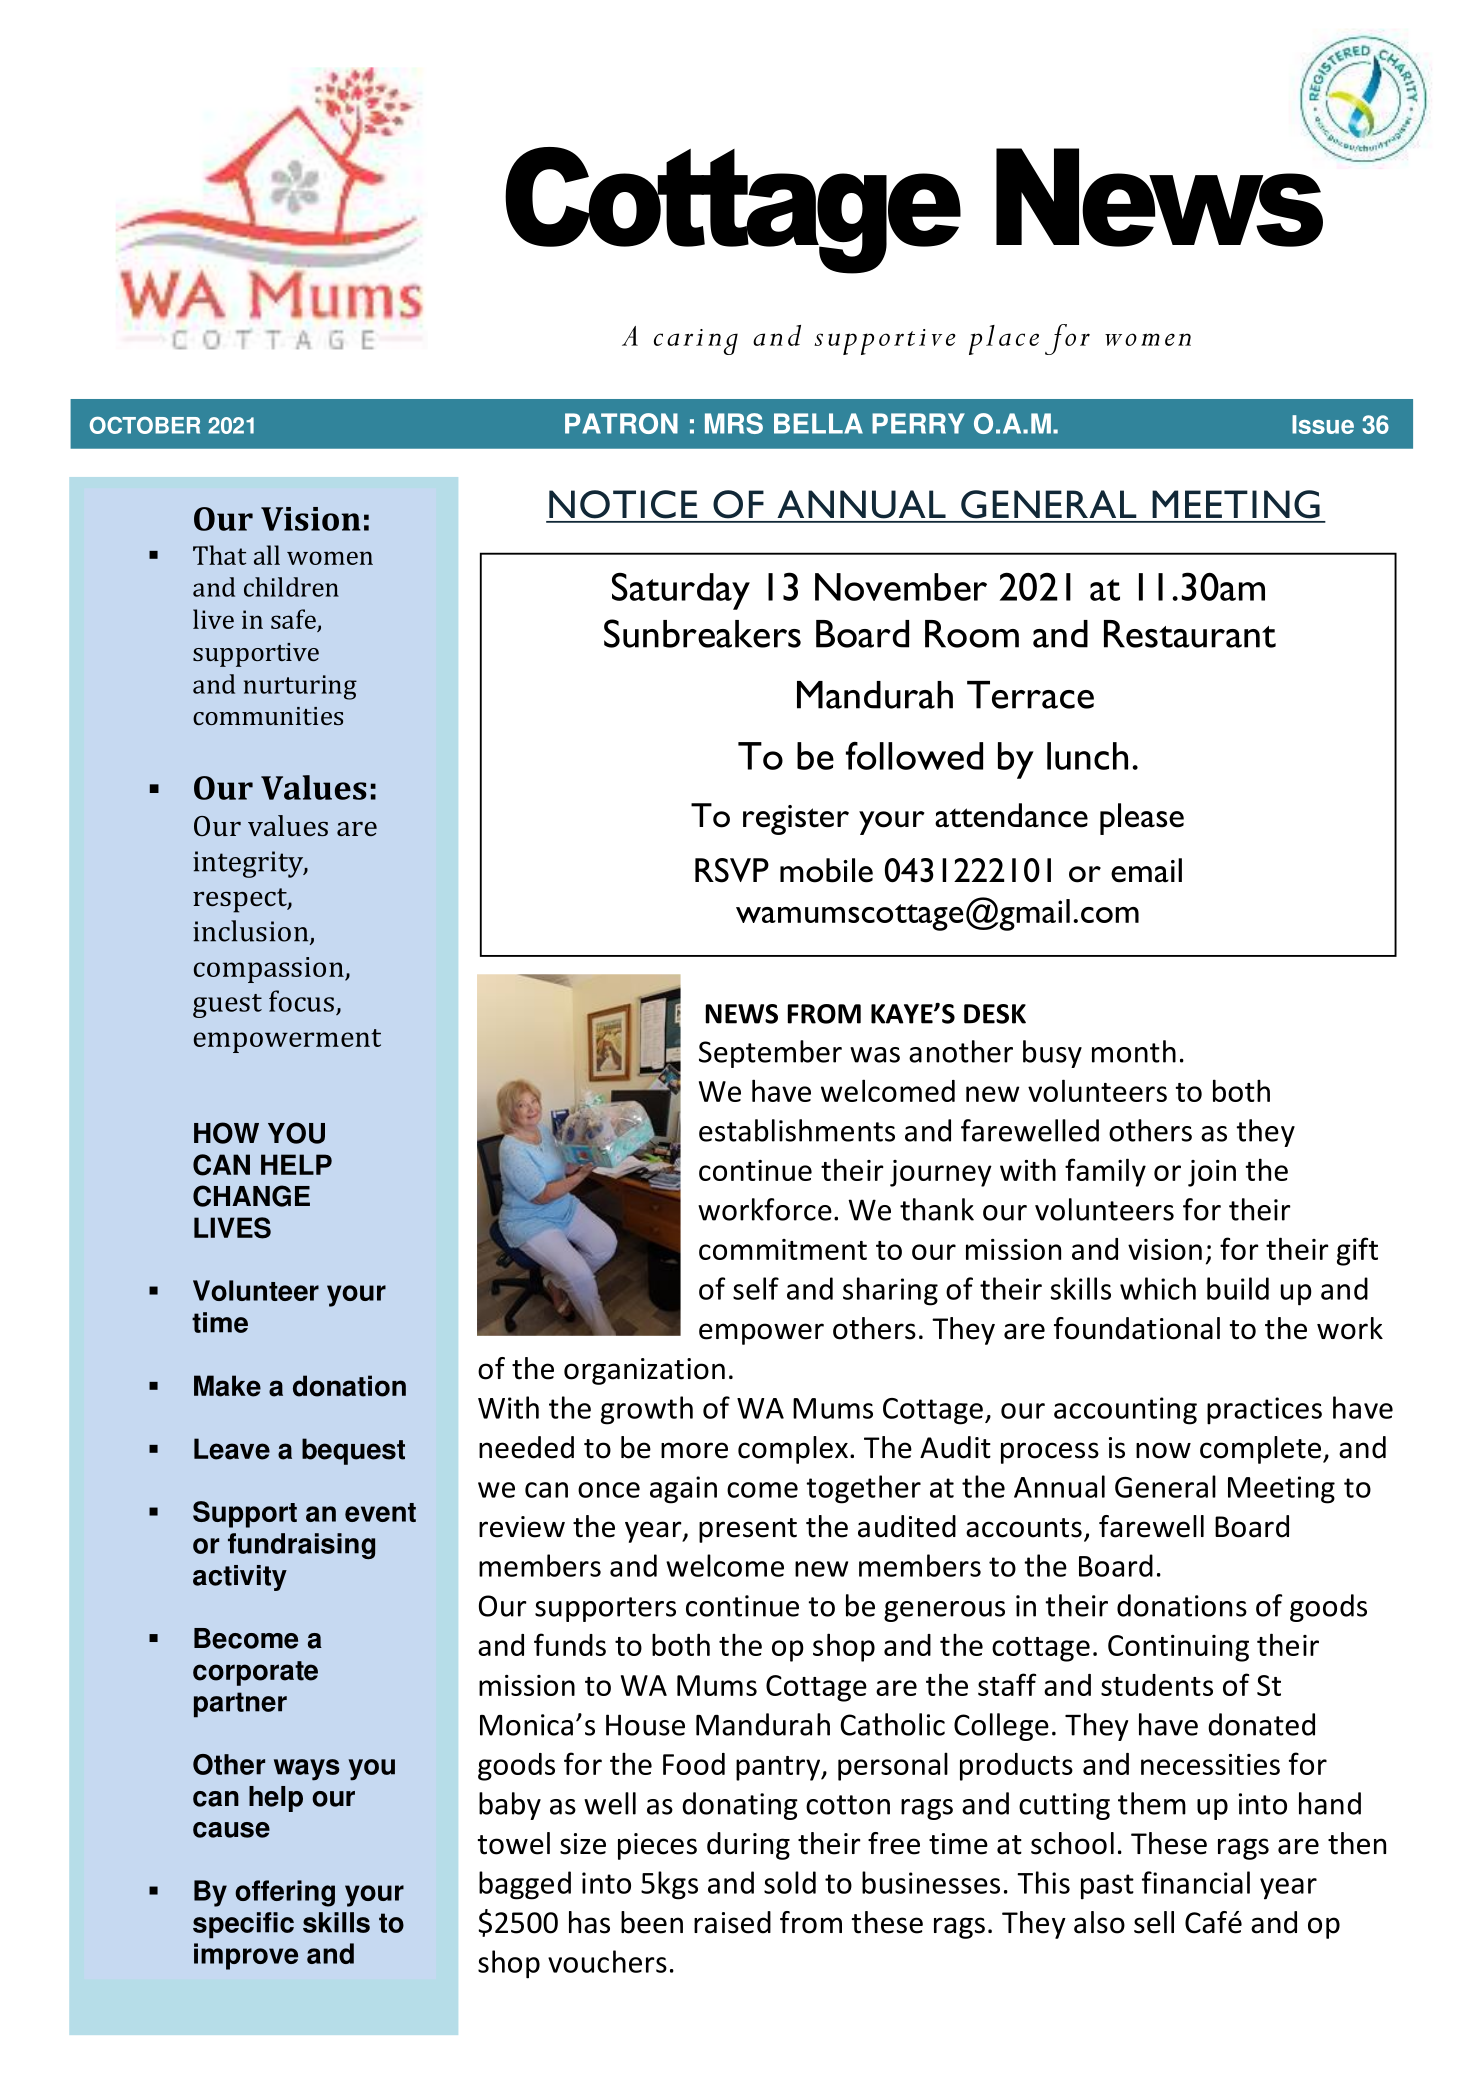 The height and width of the image is (2100, 1484). Describe the element at coordinates (251, 1196) in the image. I see `CHANGE` at that location.
